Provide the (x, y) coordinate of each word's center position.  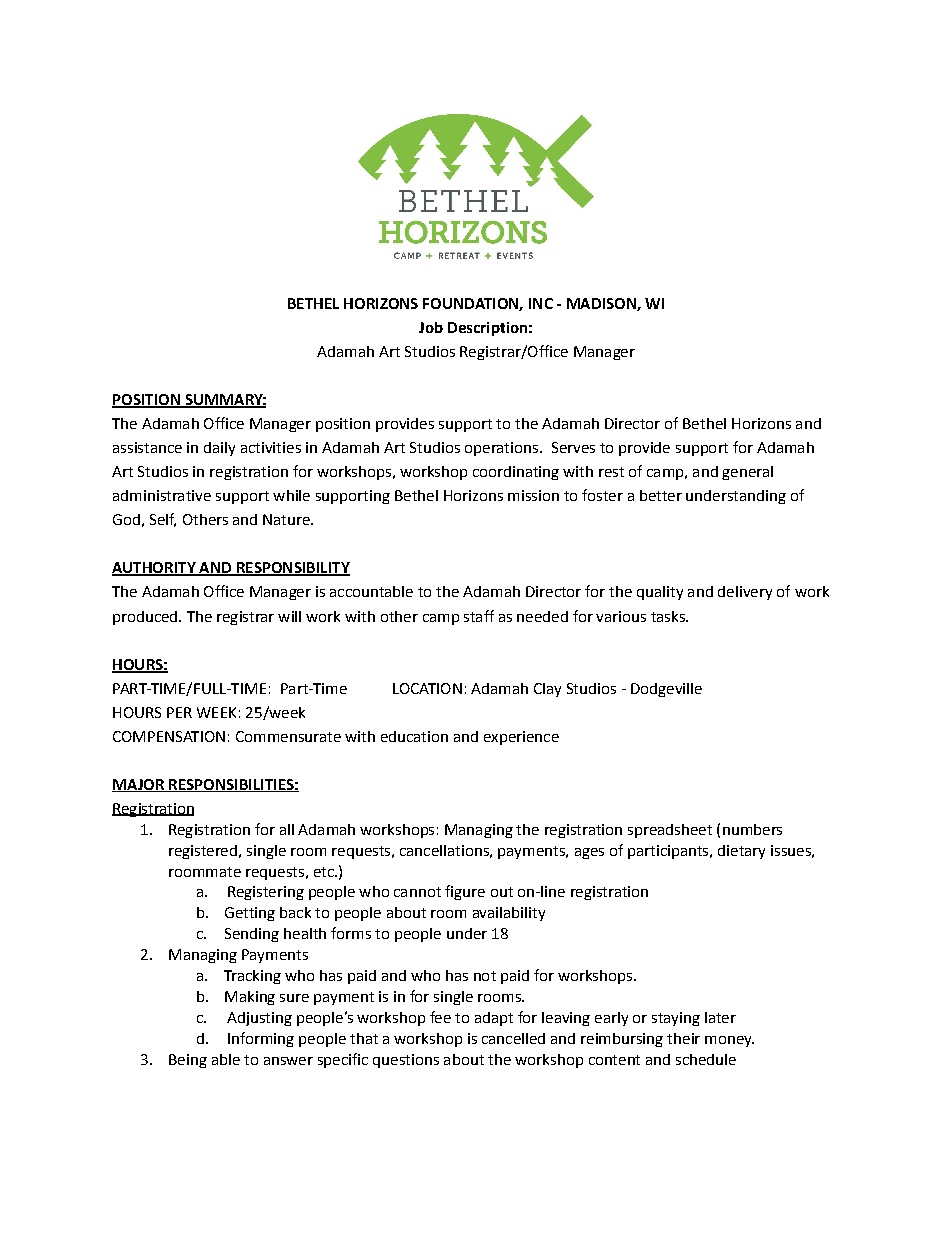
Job (431, 327)
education (414, 736)
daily (219, 449)
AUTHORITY (155, 569)
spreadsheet (670, 831)
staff (479, 616)
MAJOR (139, 785)
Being (188, 1061)
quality (660, 593)
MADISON (602, 304)
